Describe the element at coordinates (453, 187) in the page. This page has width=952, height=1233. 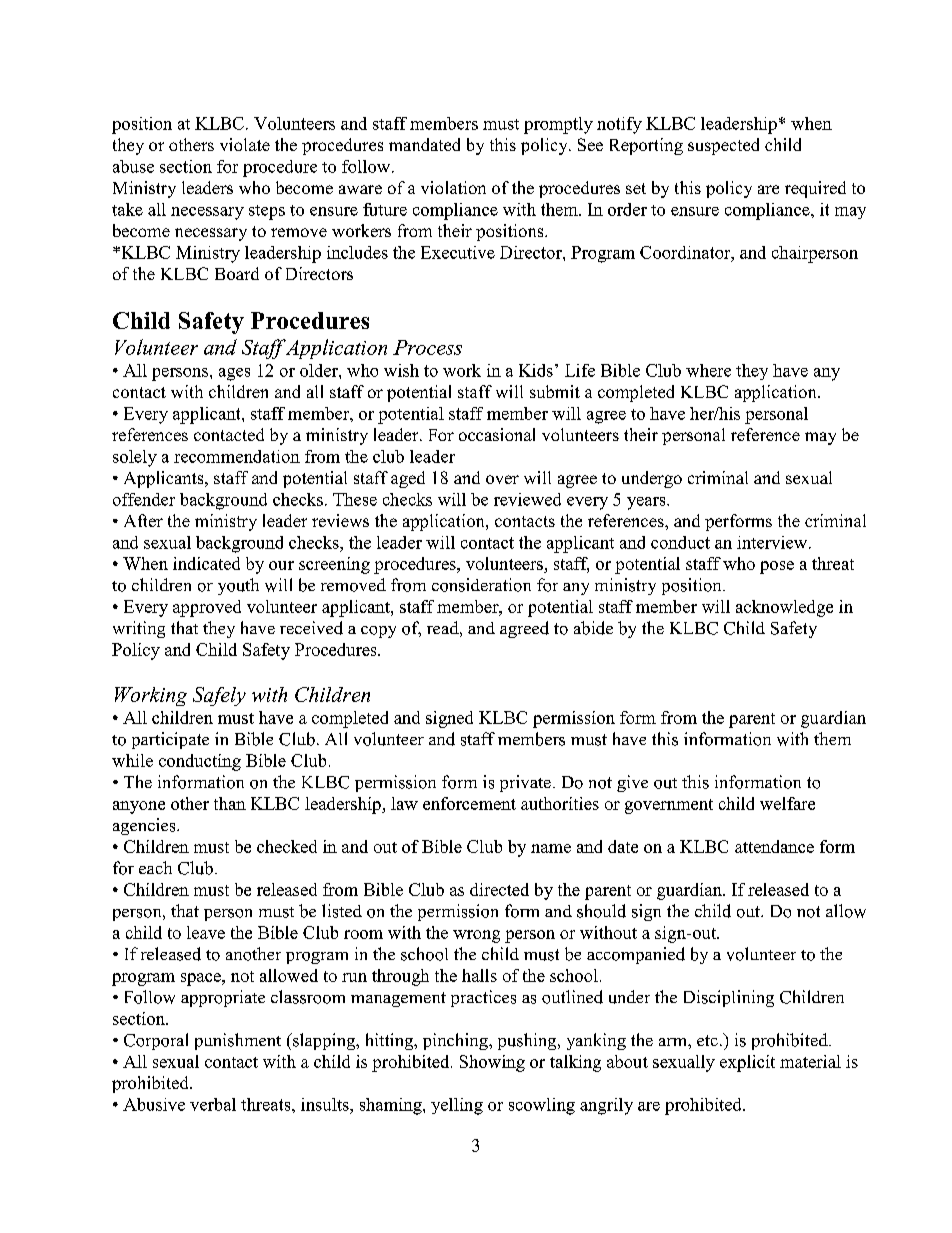
I see `violation` at that location.
